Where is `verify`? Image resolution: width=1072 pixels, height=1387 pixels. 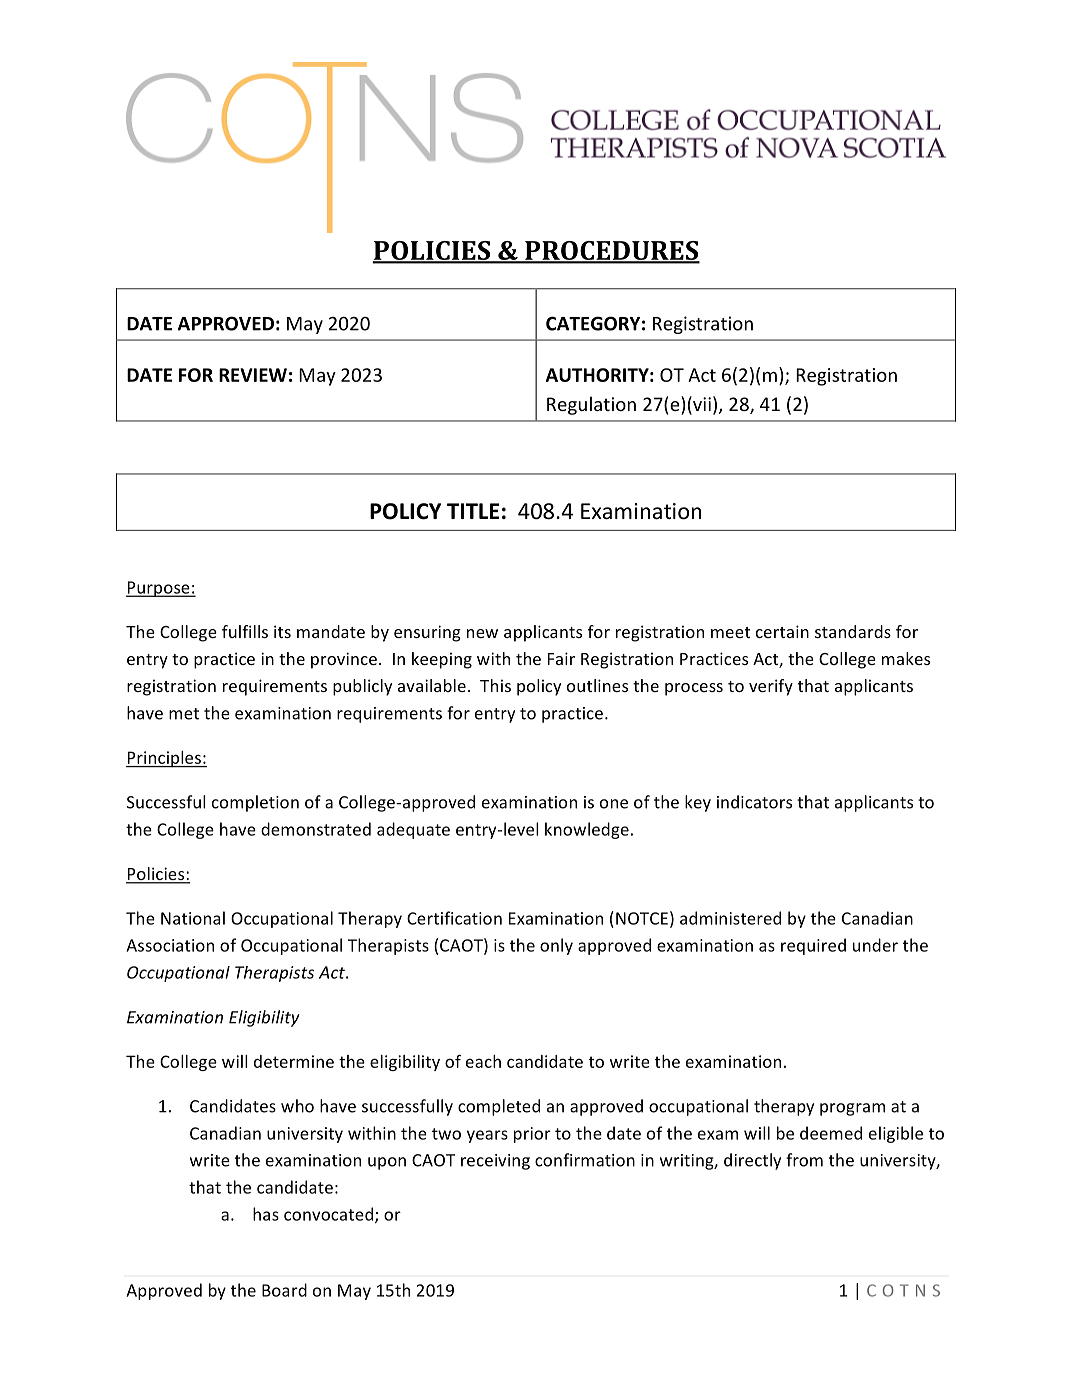 verify is located at coordinates (771, 687).
